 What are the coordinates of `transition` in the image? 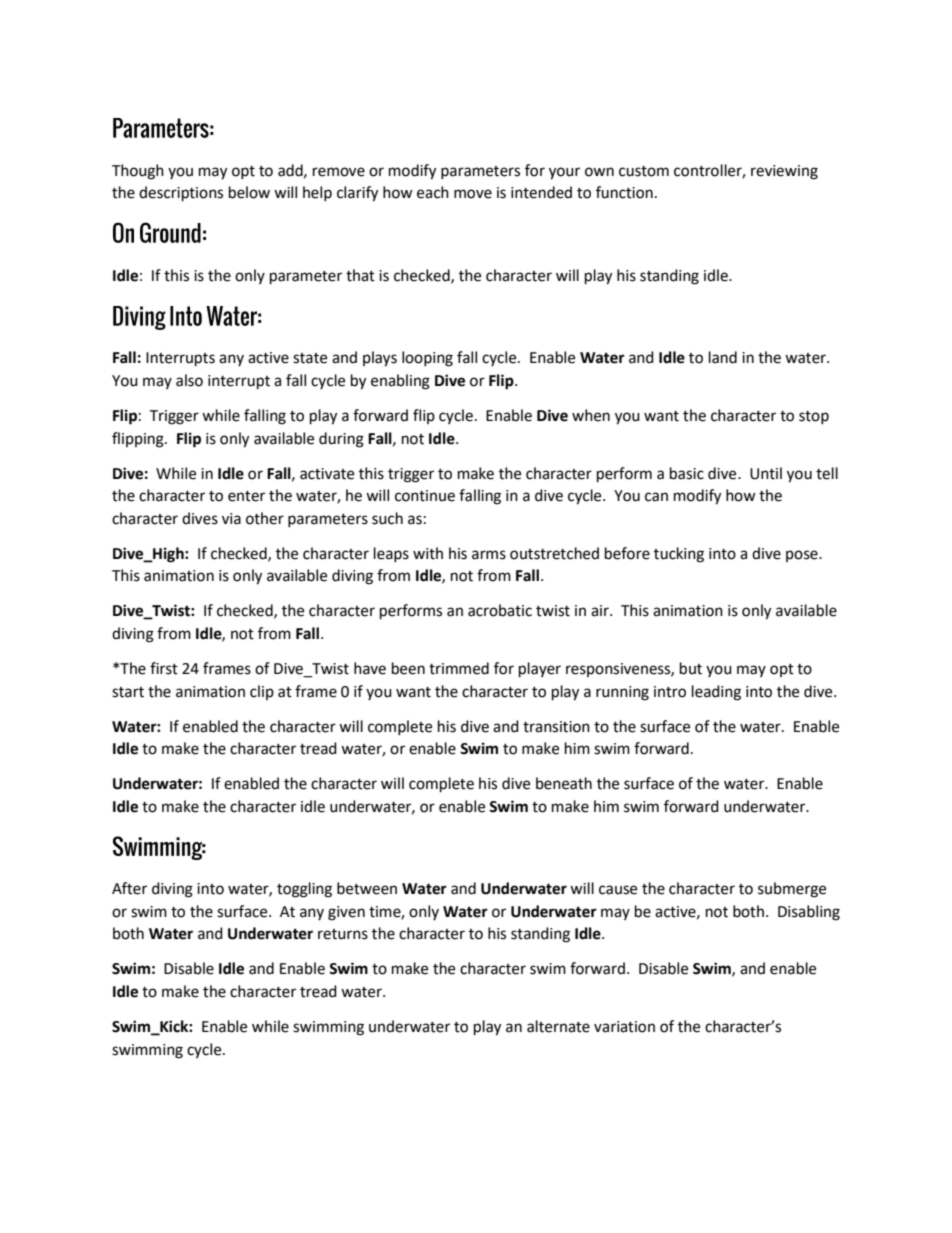 It's located at (556, 727).
